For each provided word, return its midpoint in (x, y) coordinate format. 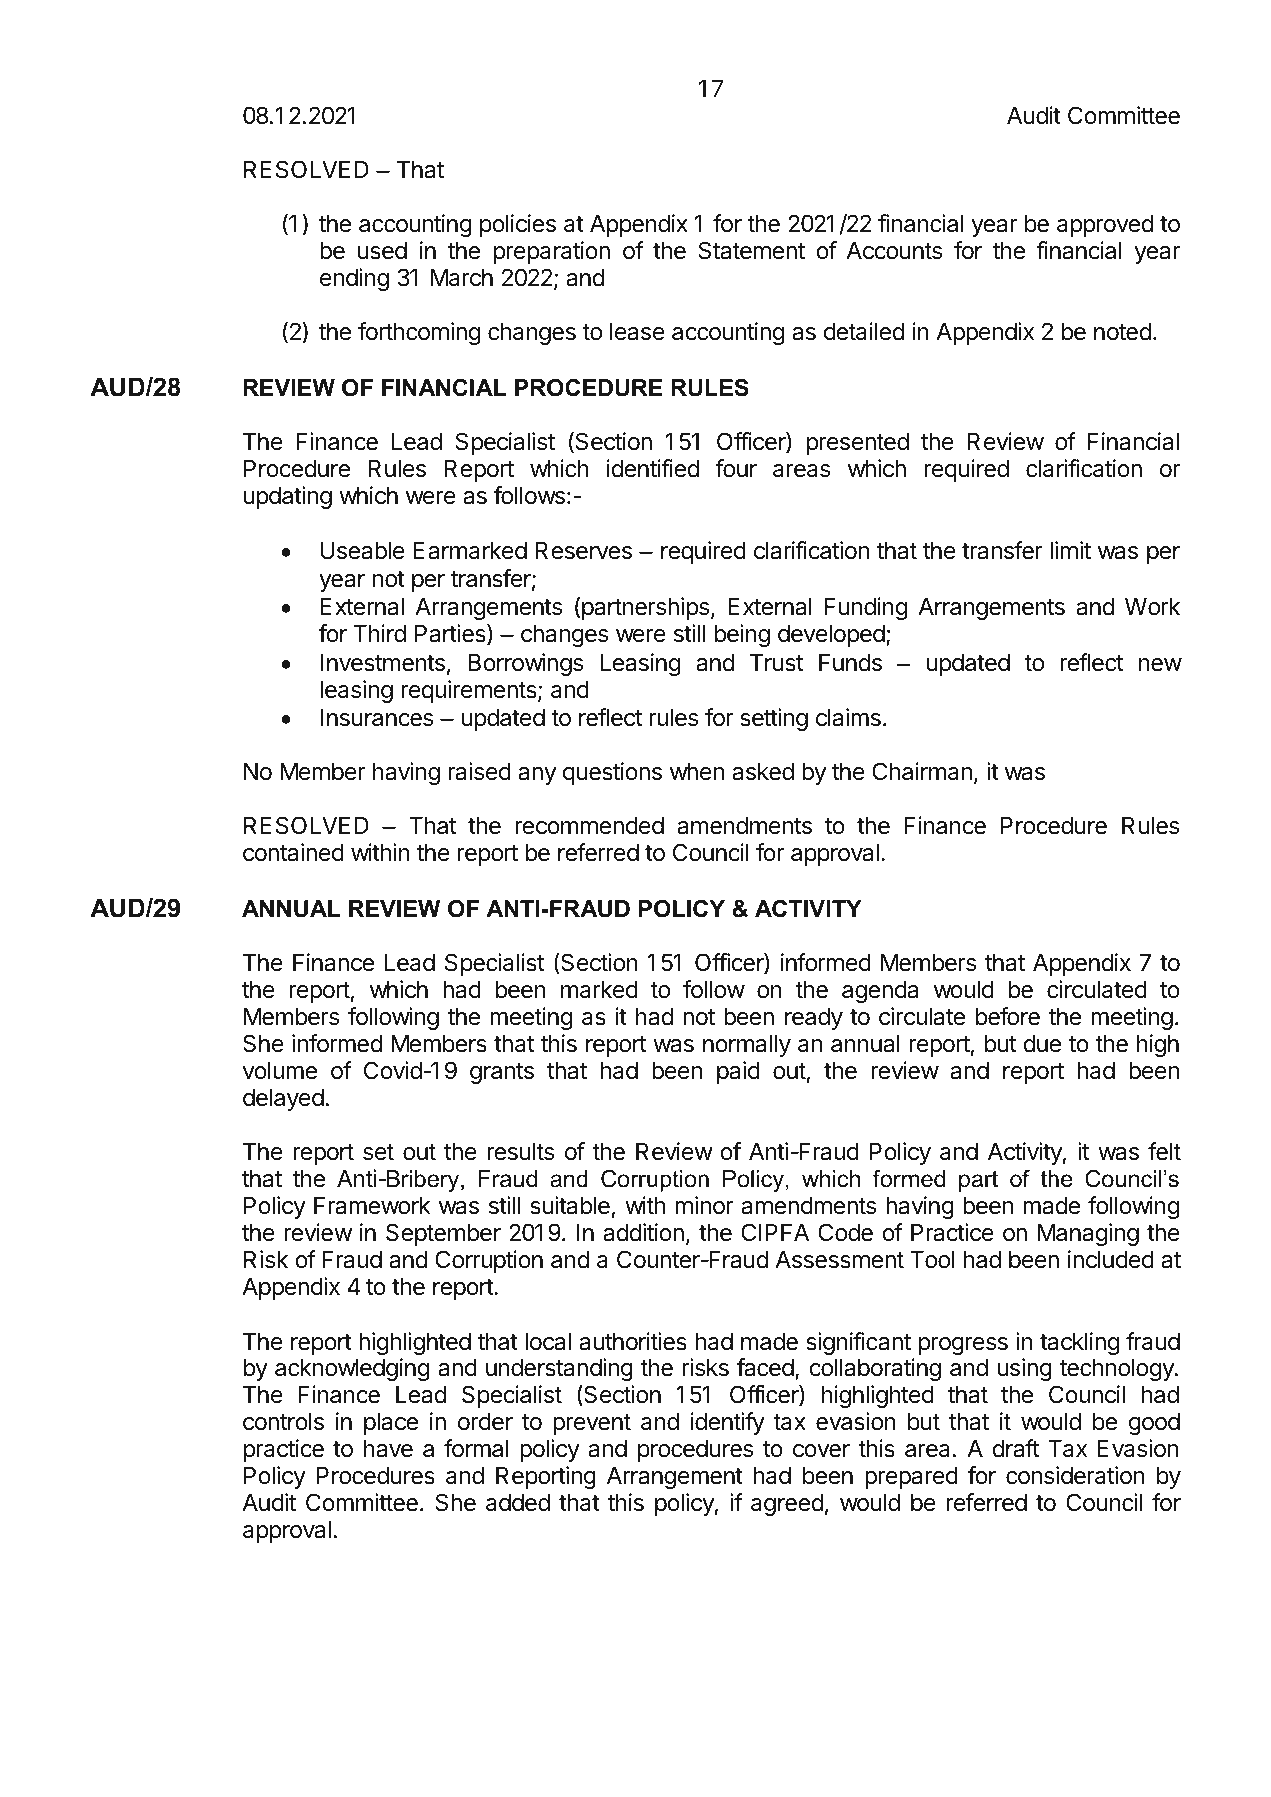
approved (1105, 226)
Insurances (377, 718)
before (1008, 1016)
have (388, 1449)
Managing (1088, 1234)
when (697, 772)
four (736, 468)
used (382, 251)
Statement (752, 250)
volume (280, 1071)
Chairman (922, 771)
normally (747, 1046)
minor (705, 1205)
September (443, 1234)
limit (1070, 550)
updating (288, 497)
